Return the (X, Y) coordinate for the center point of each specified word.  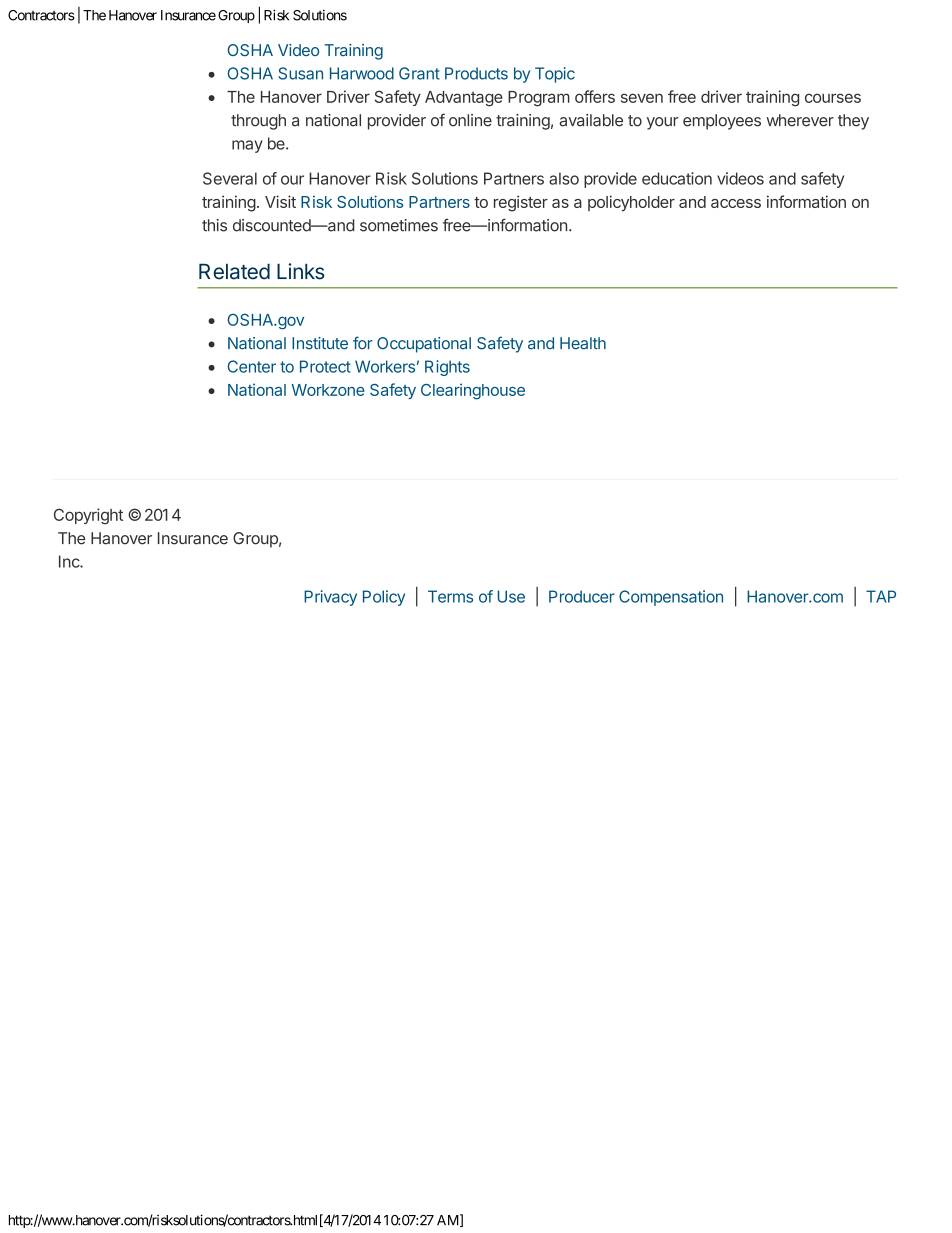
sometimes (399, 225)
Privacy (330, 598)
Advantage (464, 99)
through (258, 122)
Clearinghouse (473, 391)
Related (234, 271)
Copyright (88, 516)
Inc (70, 561)
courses (833, 98)
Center (252, 366)
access (736, 203)
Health (583, 343)
